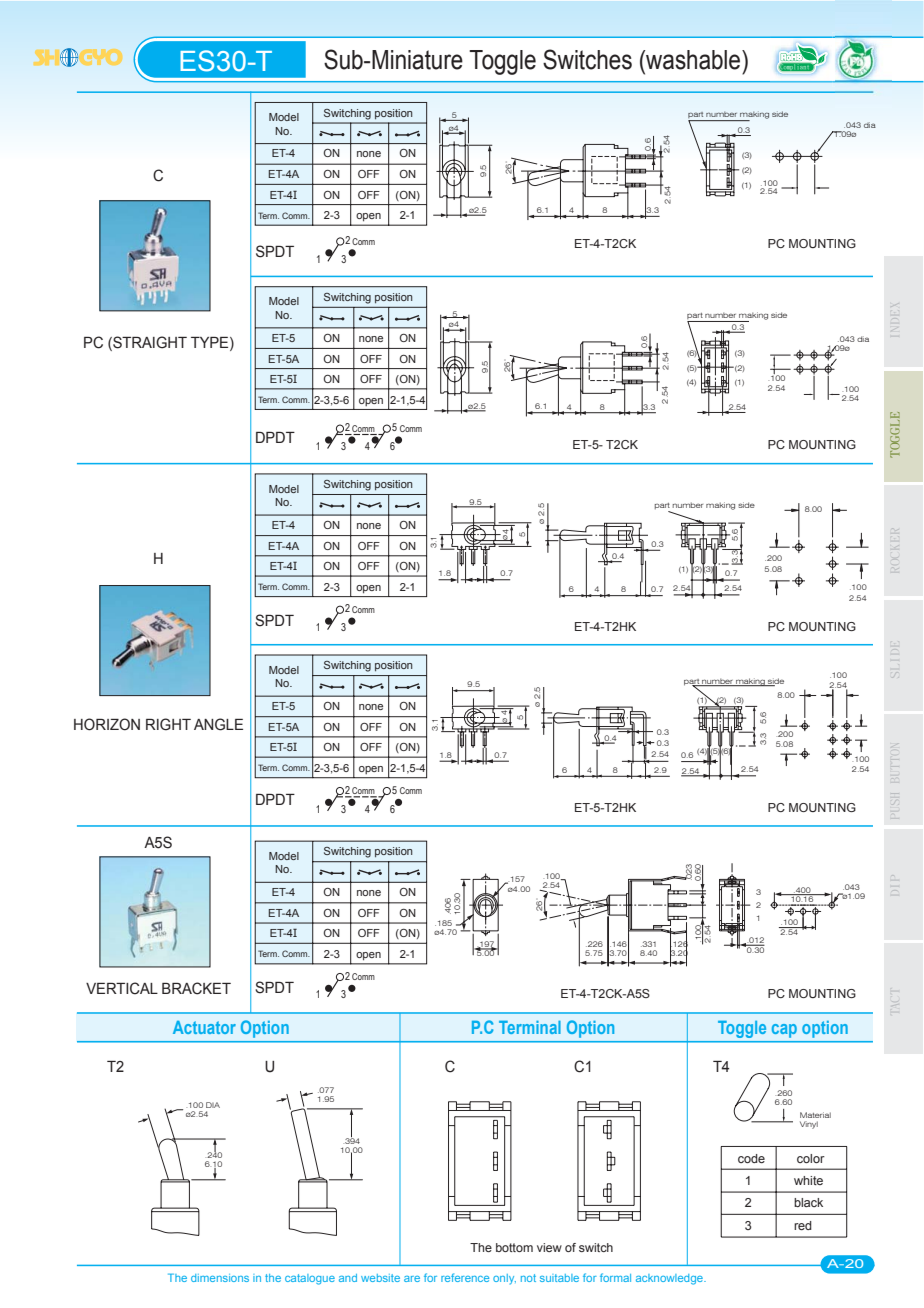 The height and width of the screenshot is (1308, 924). What do you see at coordinates (204, 1027) in the screenshot?
I see `Actuator` at bounding box center [204, 1027].
